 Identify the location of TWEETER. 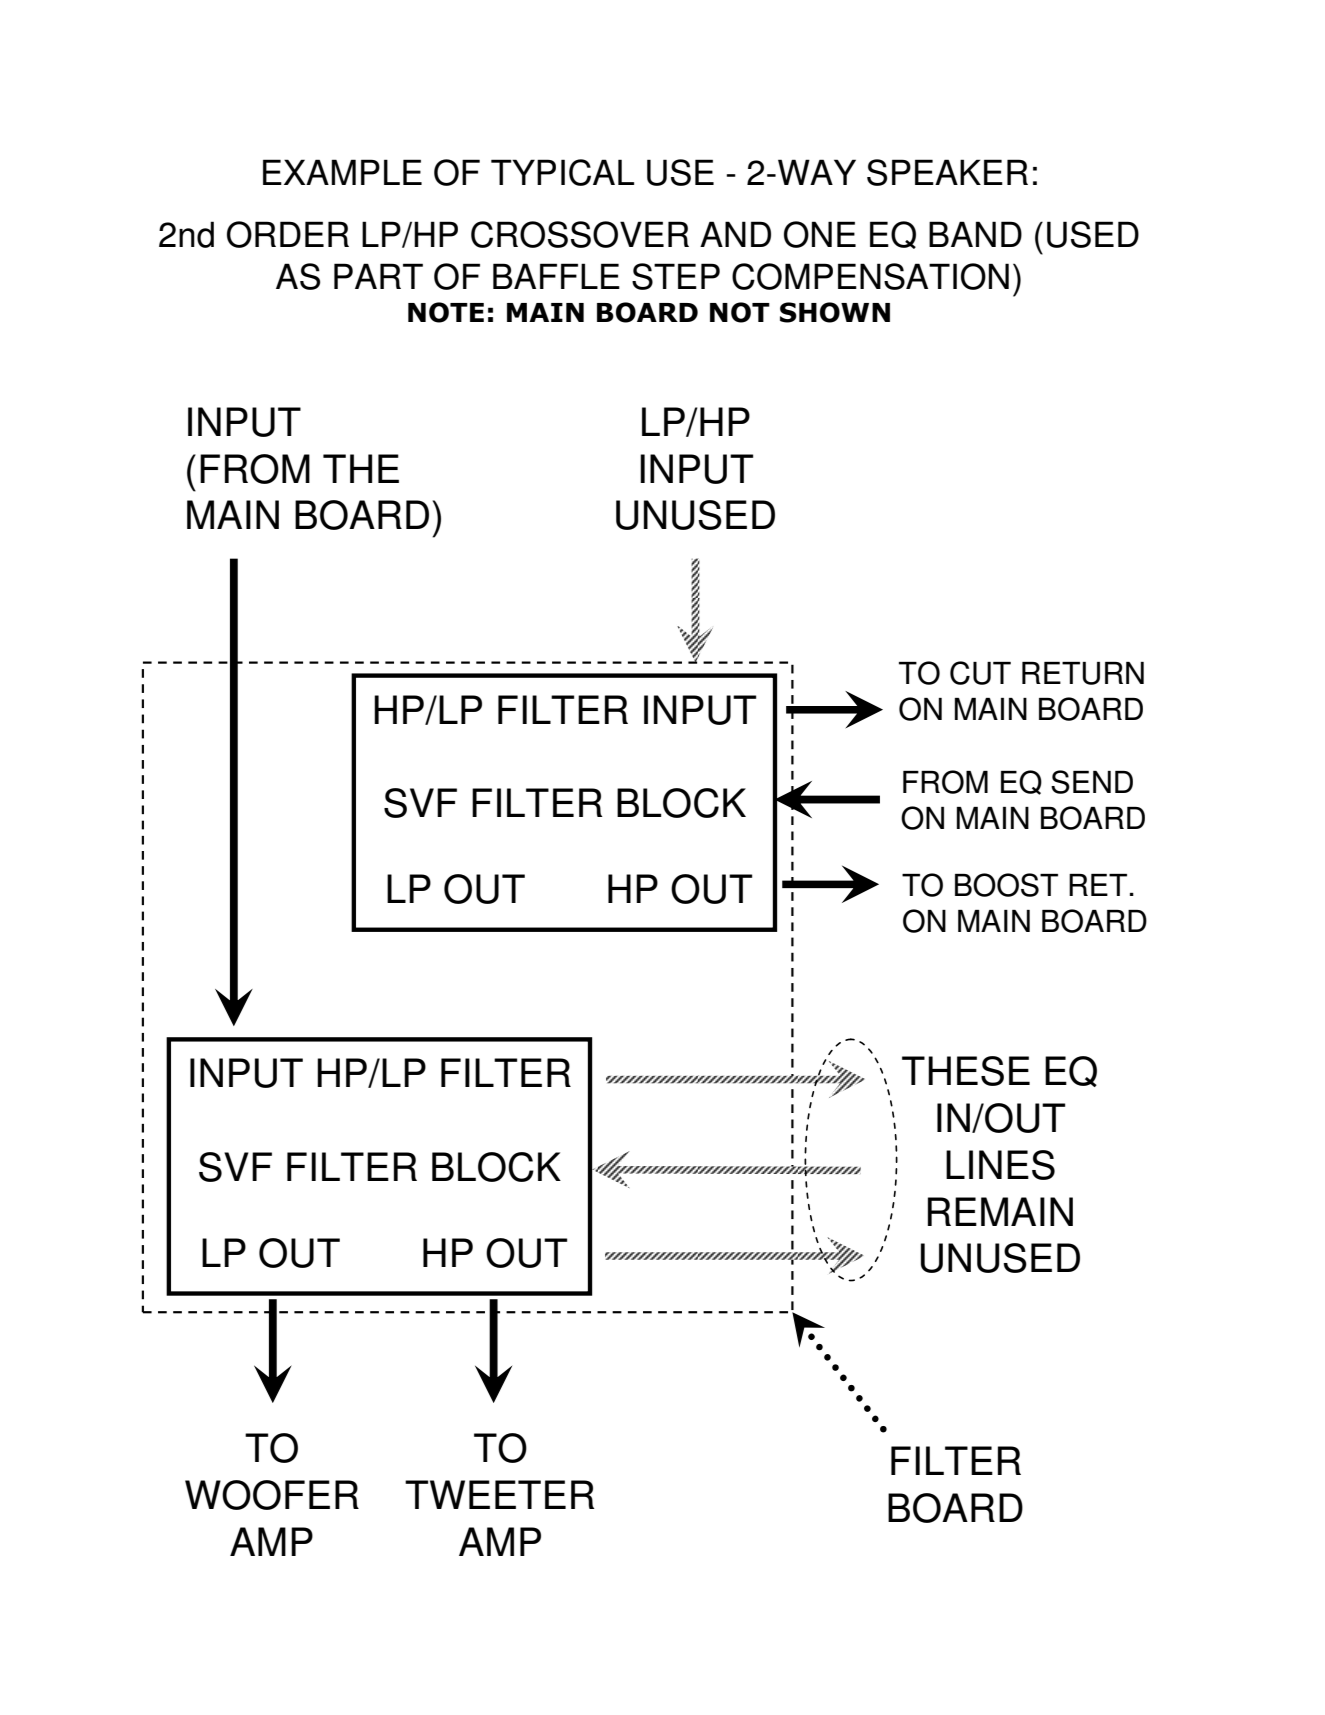
(499, 1494).
